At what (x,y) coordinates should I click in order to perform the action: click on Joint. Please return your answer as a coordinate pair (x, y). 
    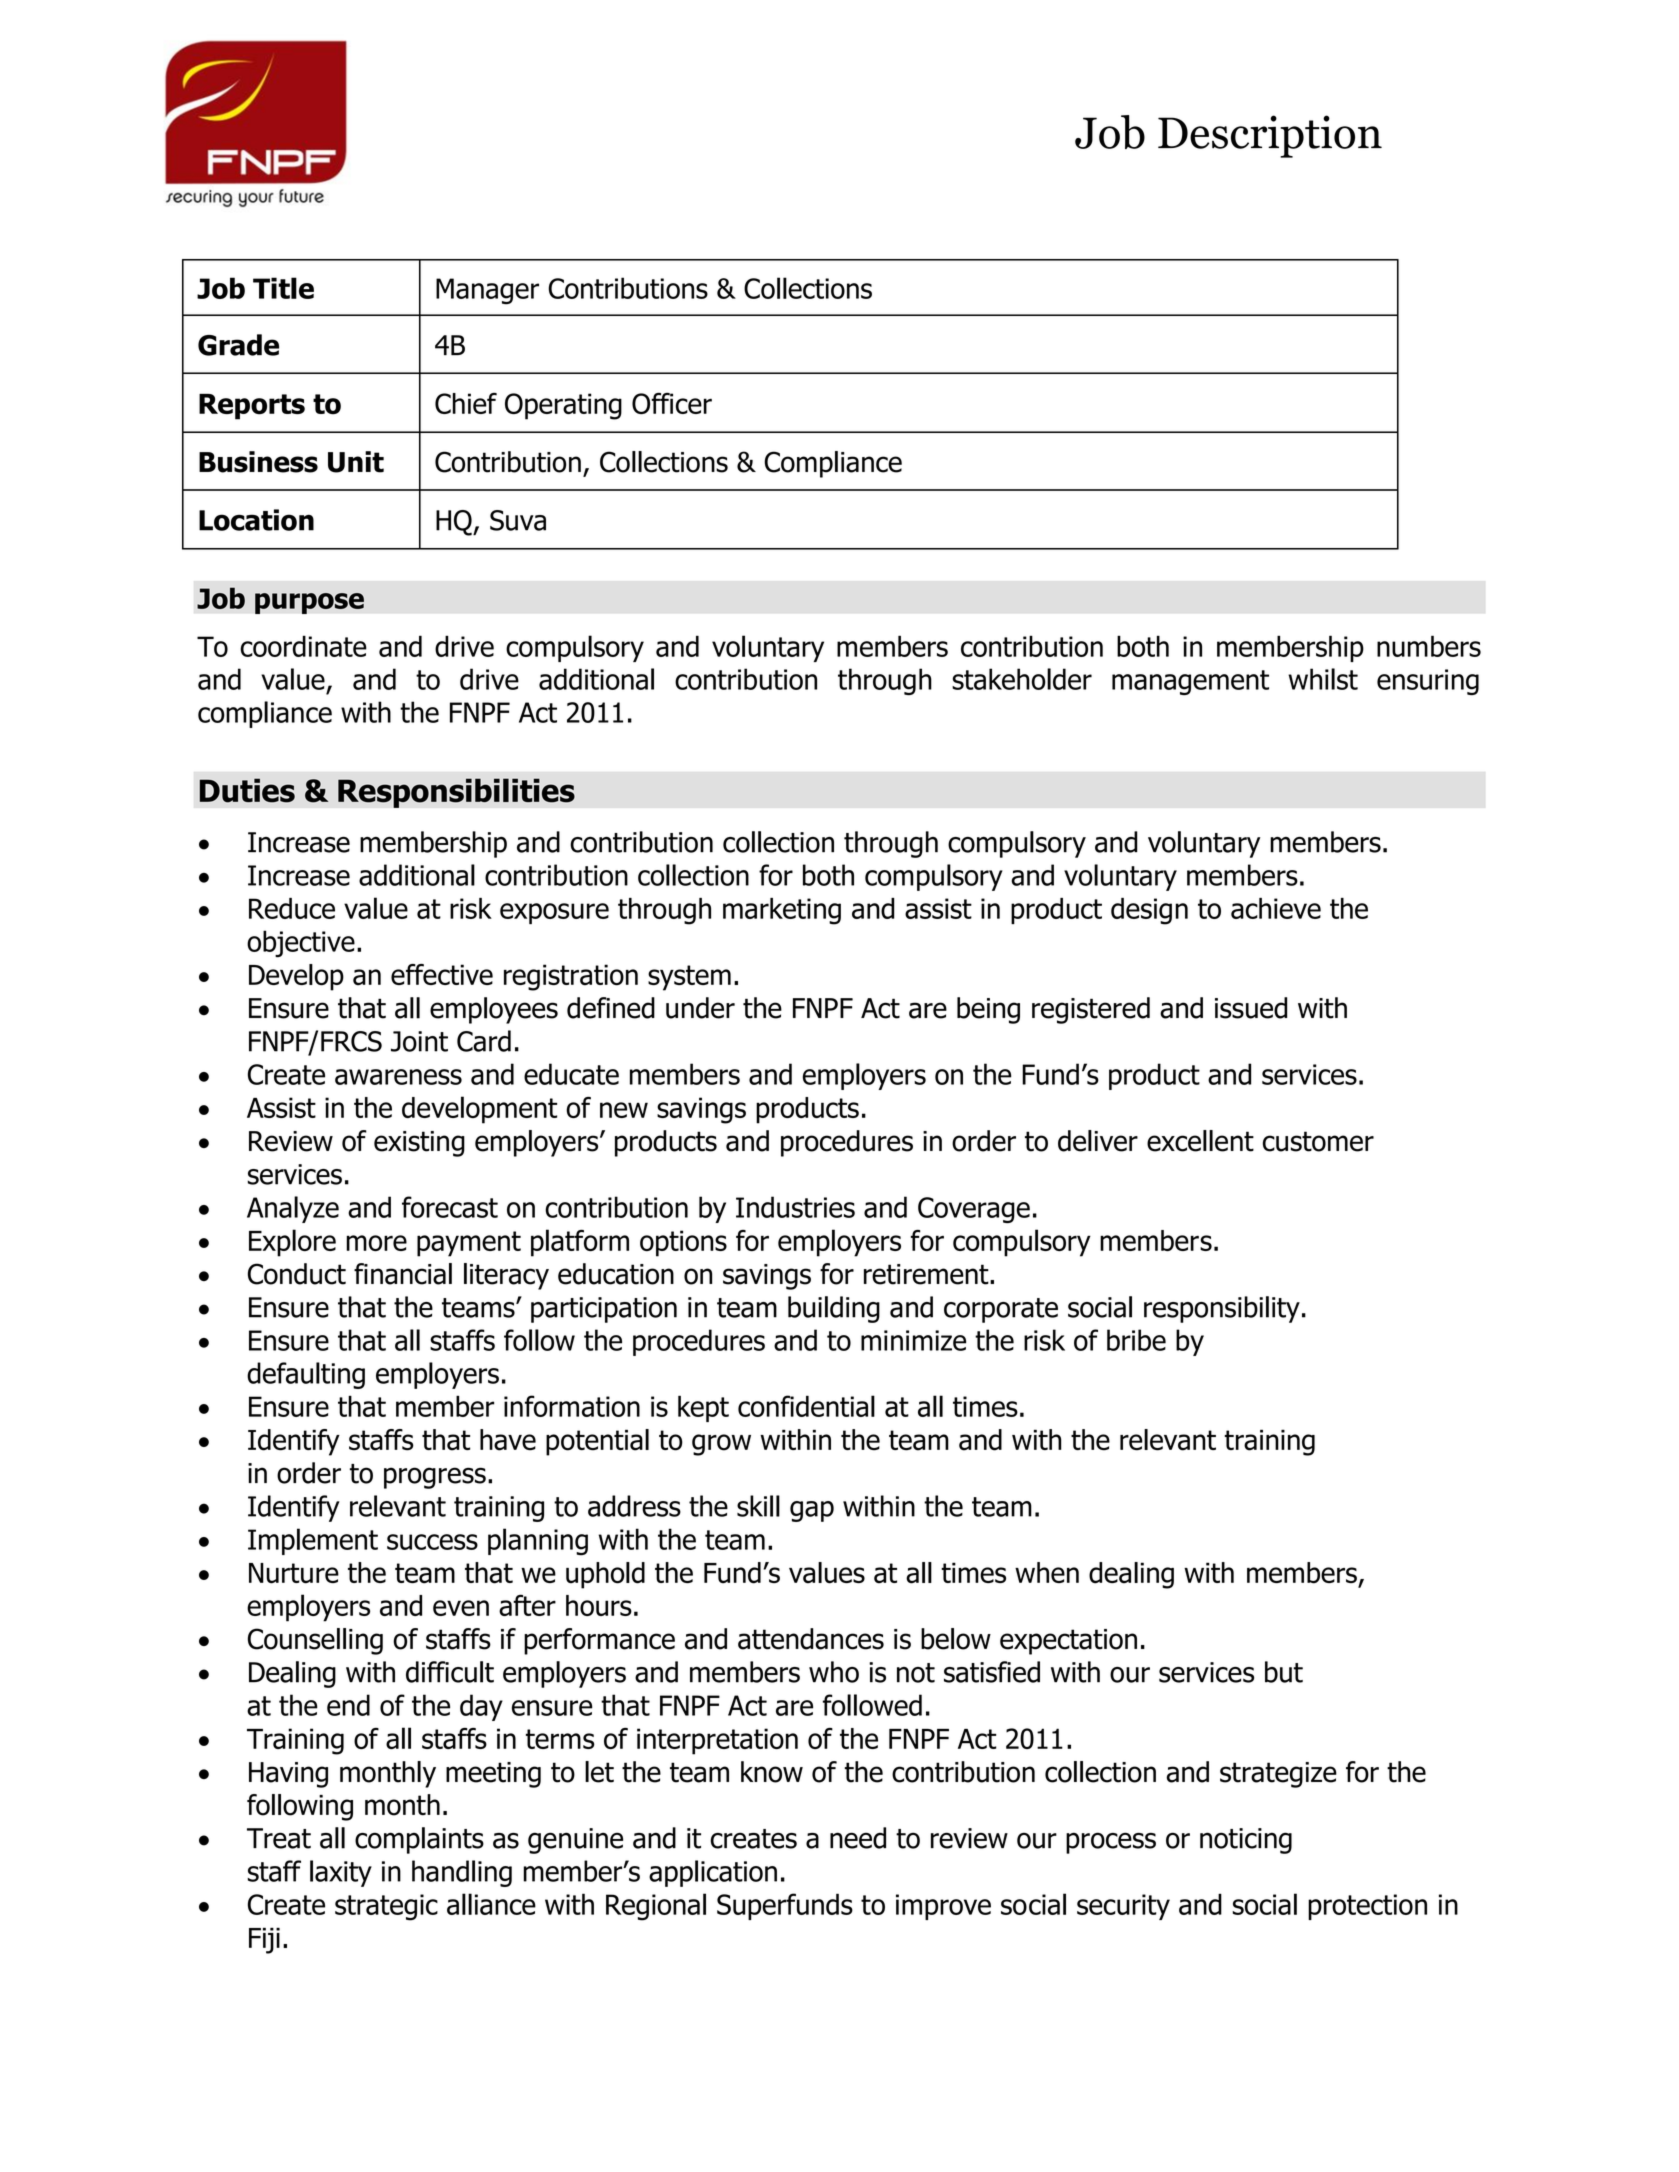
    Looking at the image, I should click on (419, 1041).
